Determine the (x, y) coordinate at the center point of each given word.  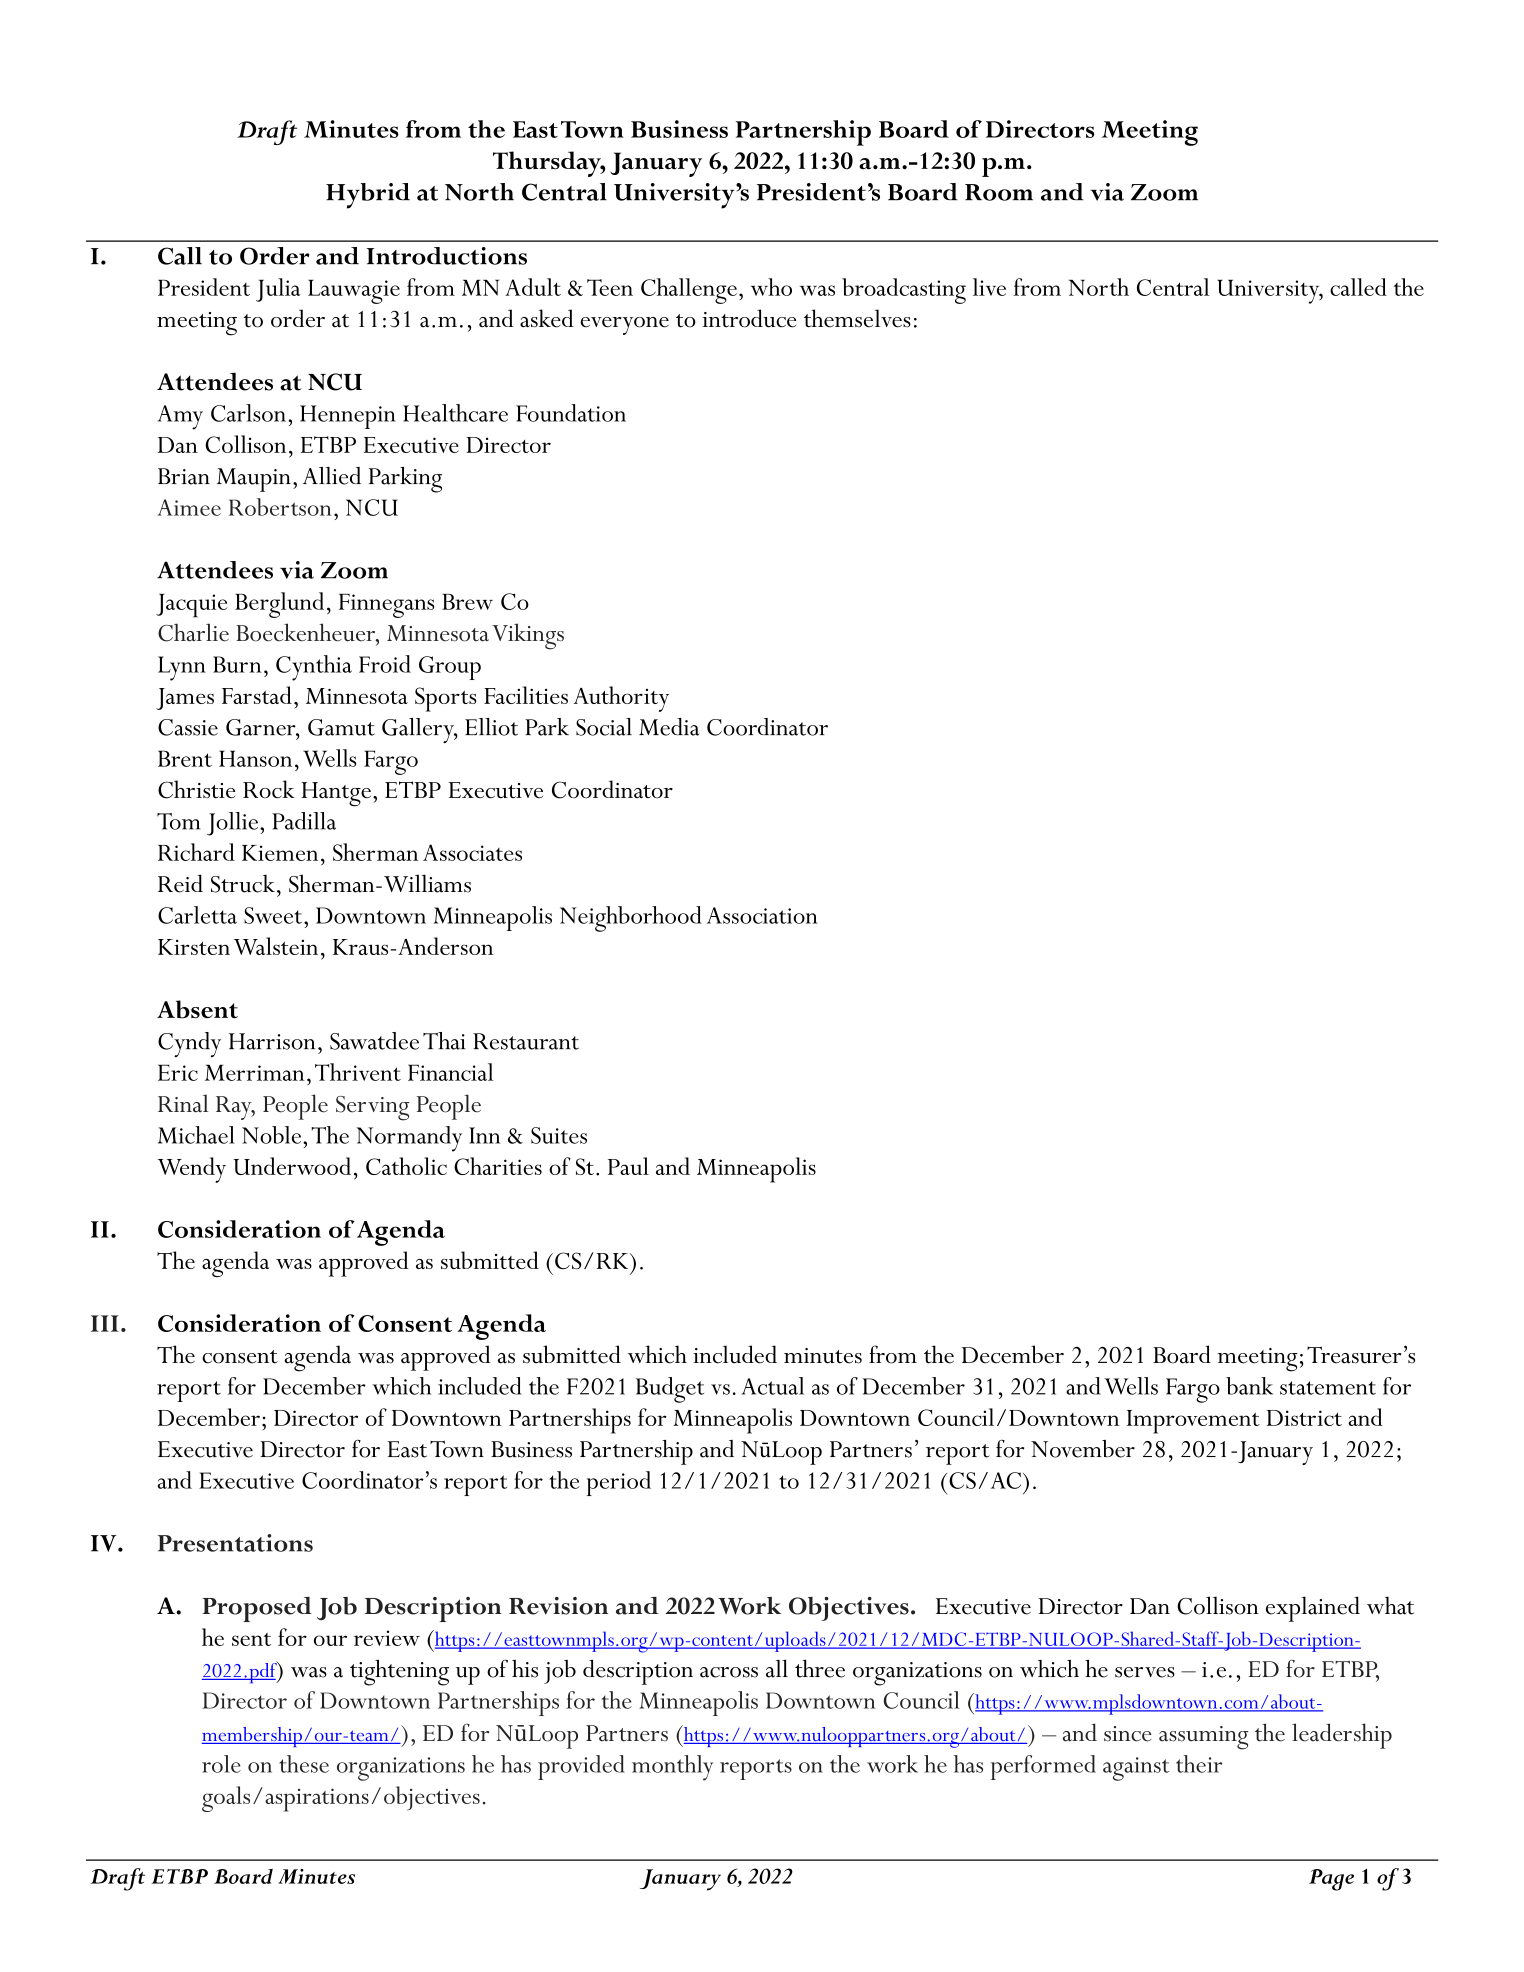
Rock (269, 789)
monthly (672, 1768)
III (105, 1323)
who (771, 287)
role (221, 1764)
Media (669, 727)
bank (1249, 1386)
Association (762, 915)
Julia (278, 290)
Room (999, 192)
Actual (773, 1386)
